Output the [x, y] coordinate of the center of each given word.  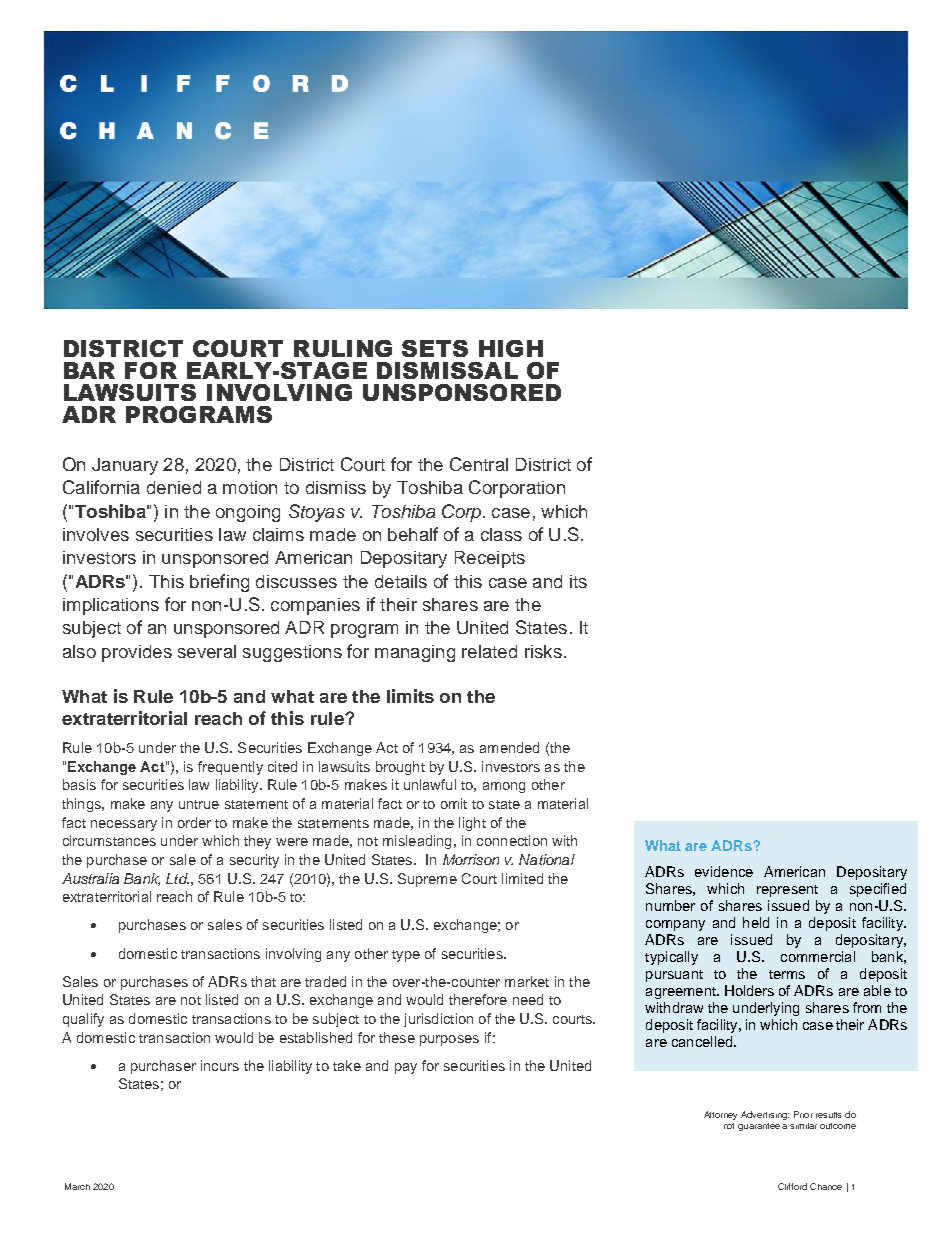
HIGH [511, 348]
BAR [89, 370]
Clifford [792, 1186]
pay [406, 1068]
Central [479, 464]
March [77, 1186]
